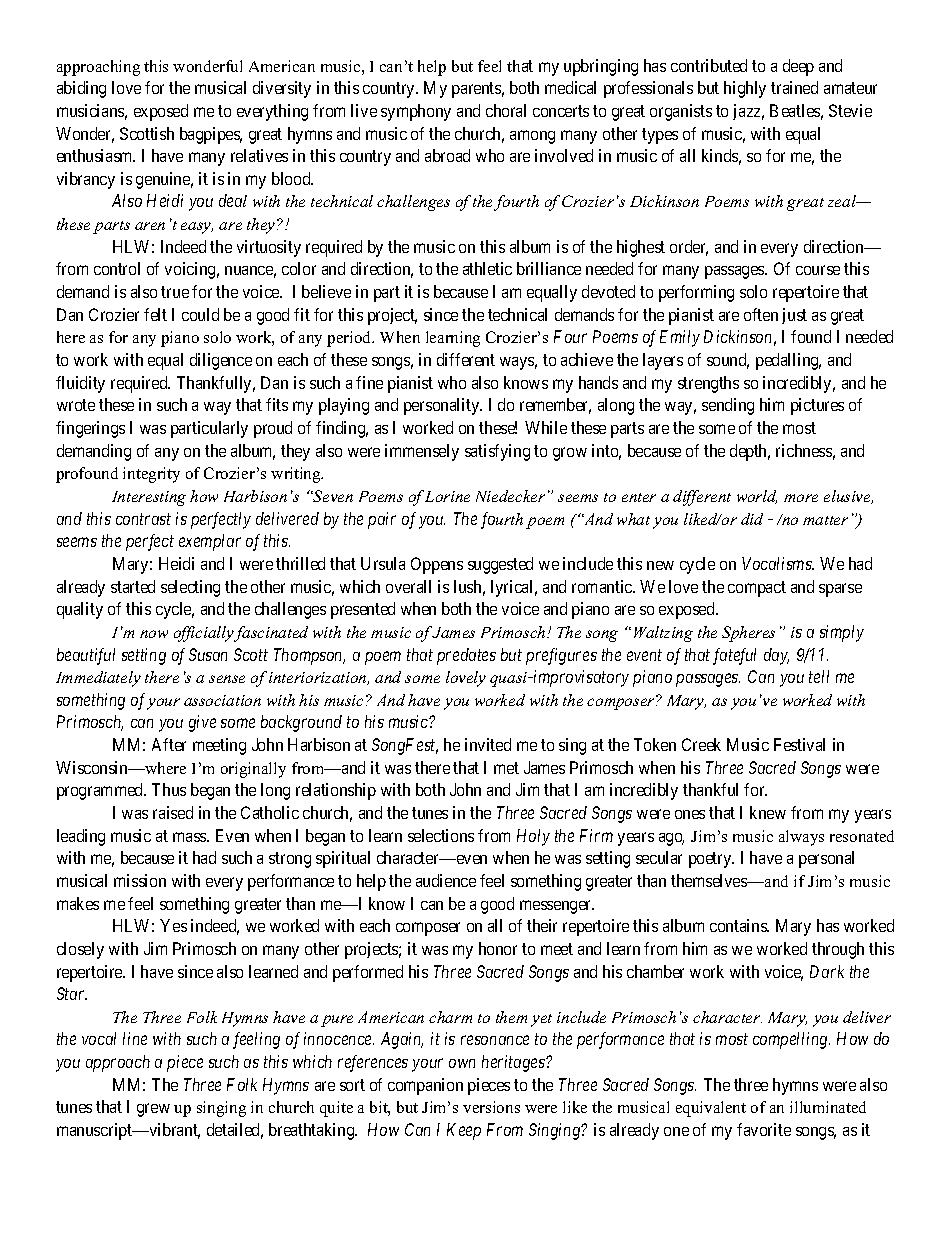 This image has height=1233, width=952. I want to click on abiding, so click(81, 89).
